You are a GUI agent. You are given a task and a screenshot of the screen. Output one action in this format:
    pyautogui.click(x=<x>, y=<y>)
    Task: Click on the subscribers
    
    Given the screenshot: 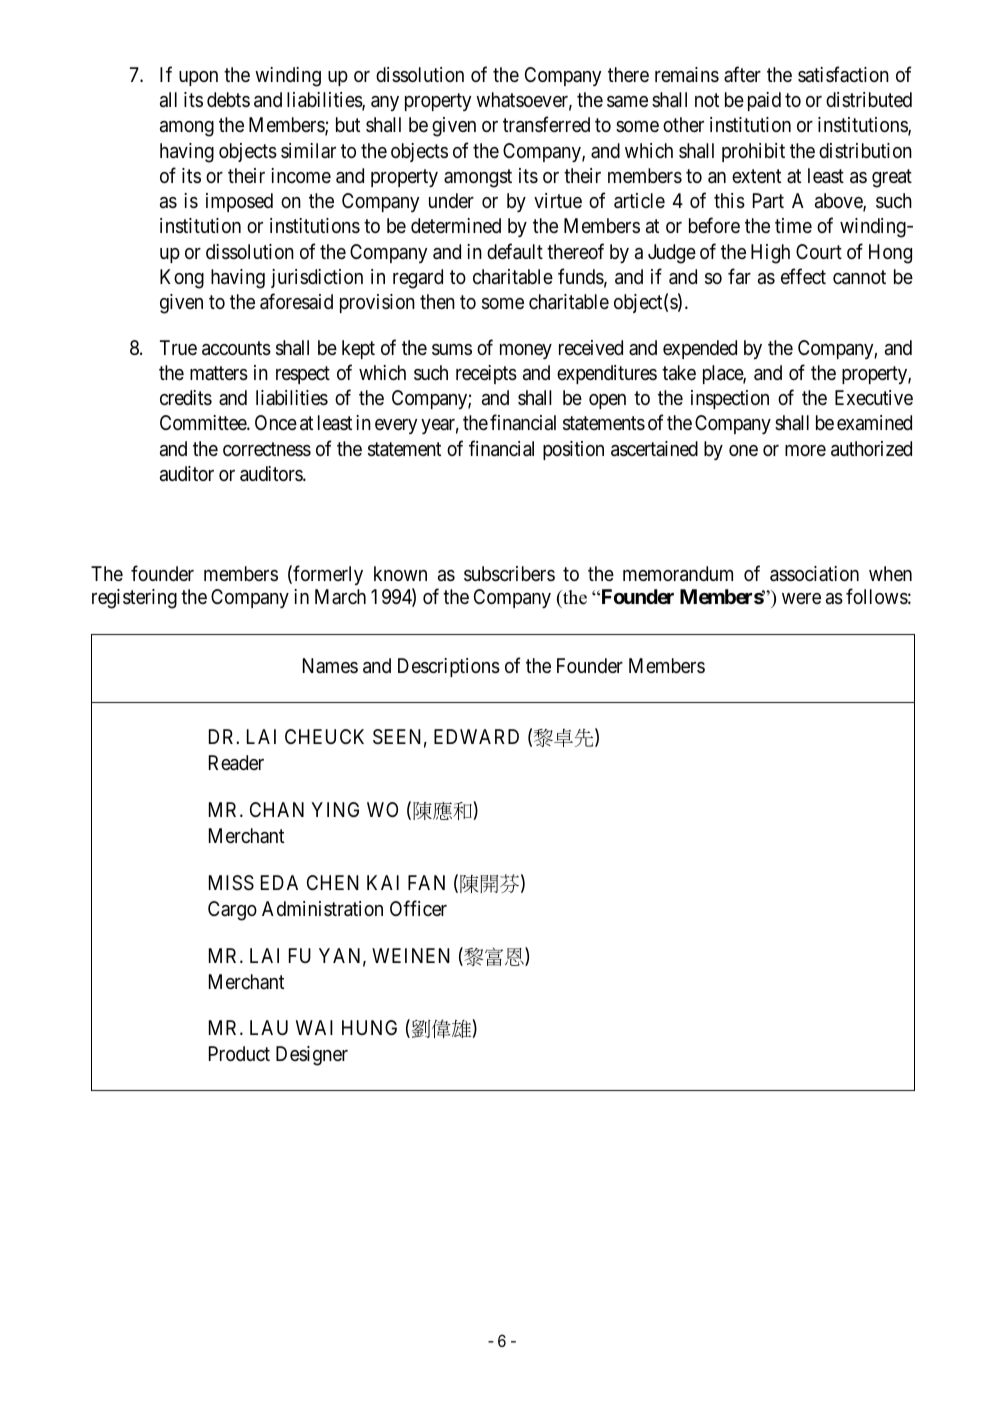 What is the action you would take?
    pyautogui.click(x=509, y=574)
